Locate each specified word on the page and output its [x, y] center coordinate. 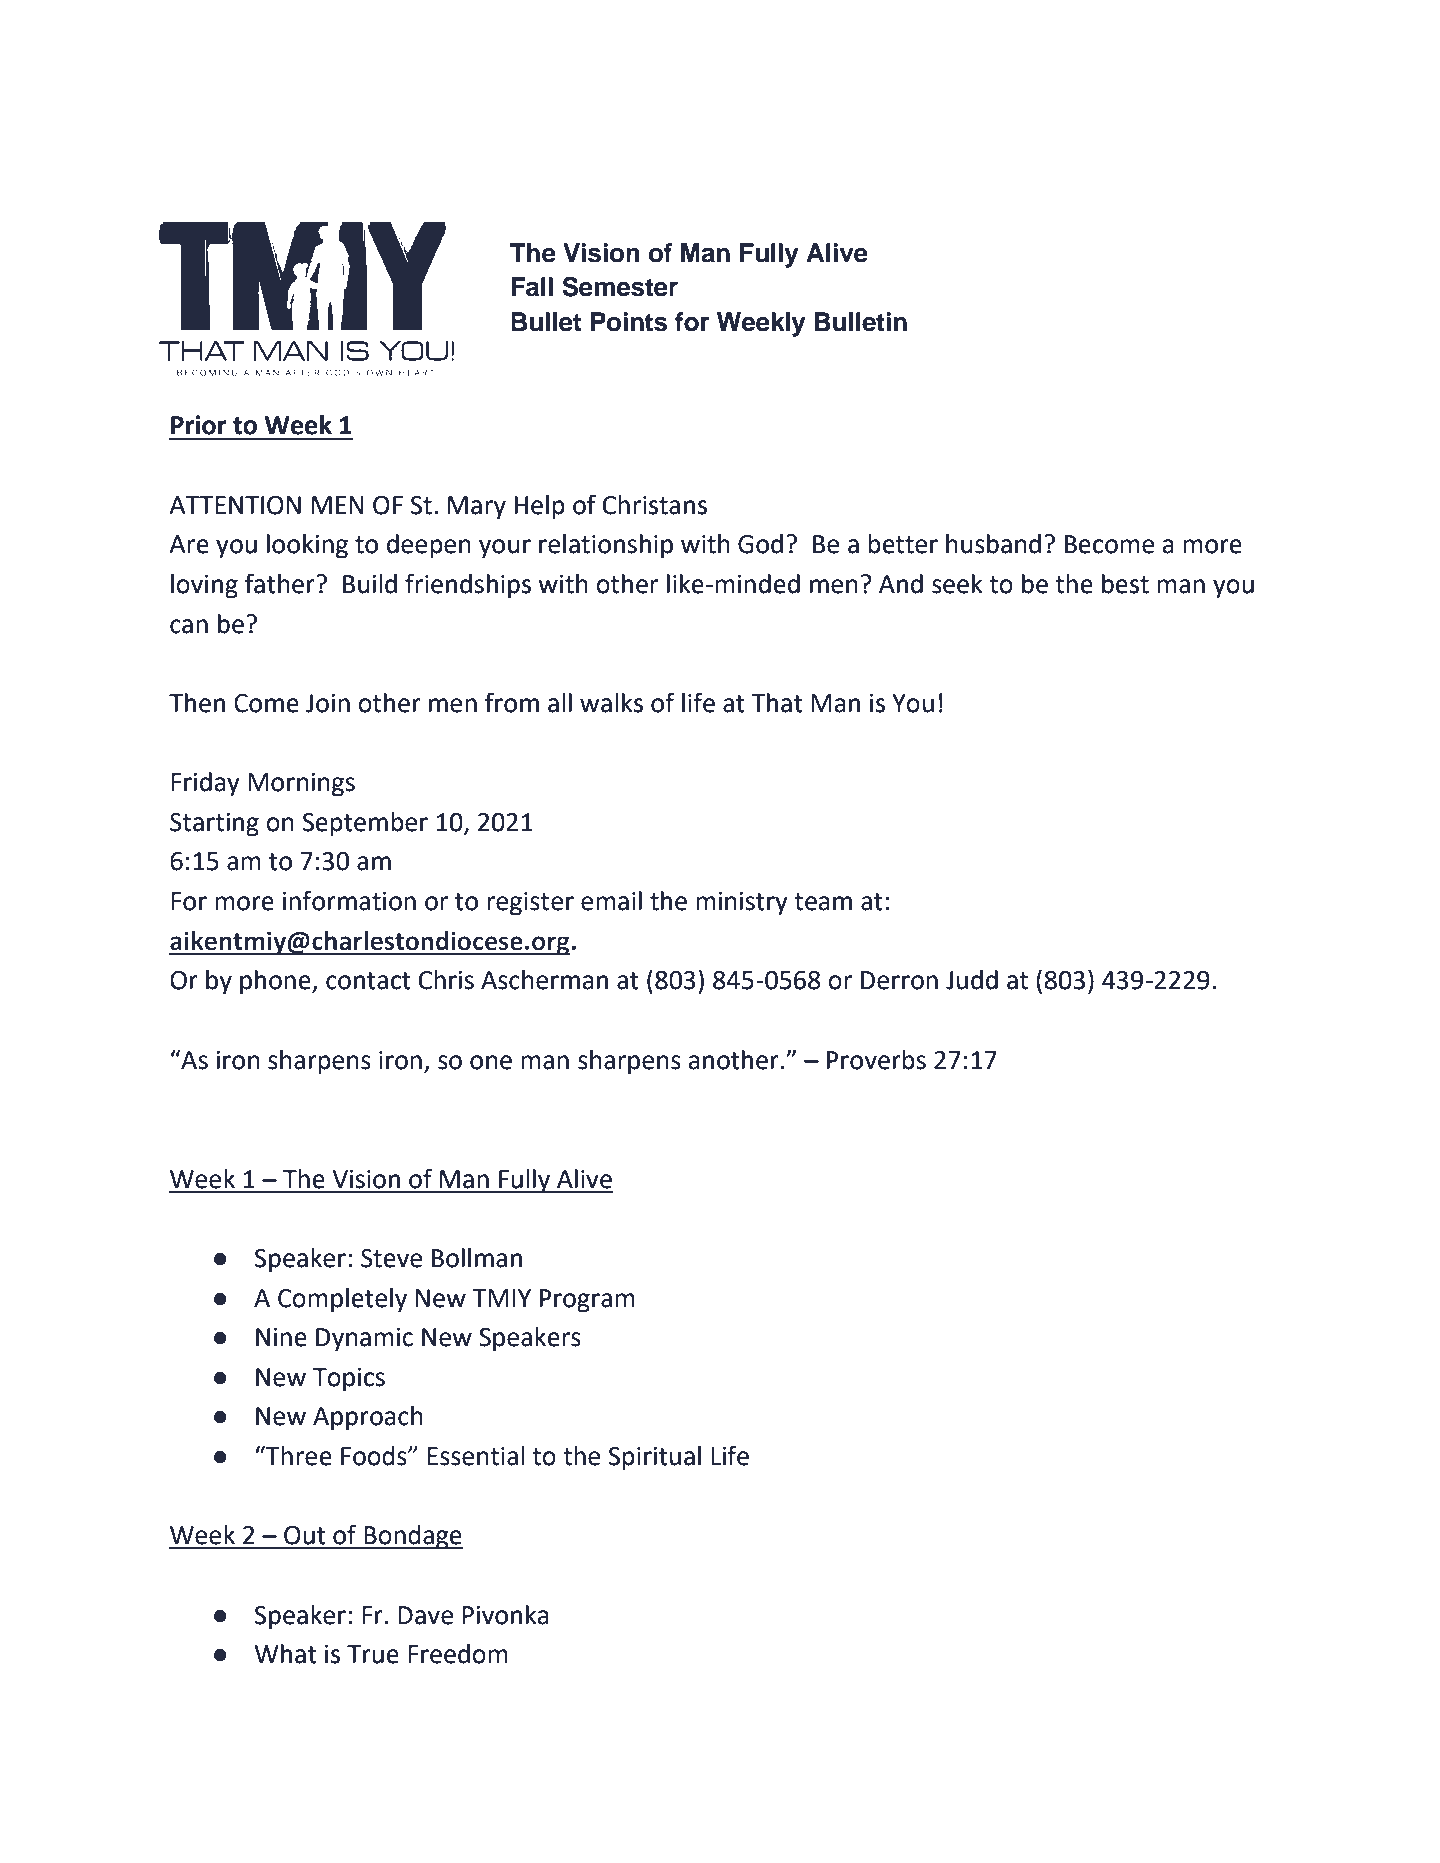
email [611, 901]
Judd [972, 980]
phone [276, 982]
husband [993, 544]
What [286, 1654]
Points [629, 322]
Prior [199, 425]
